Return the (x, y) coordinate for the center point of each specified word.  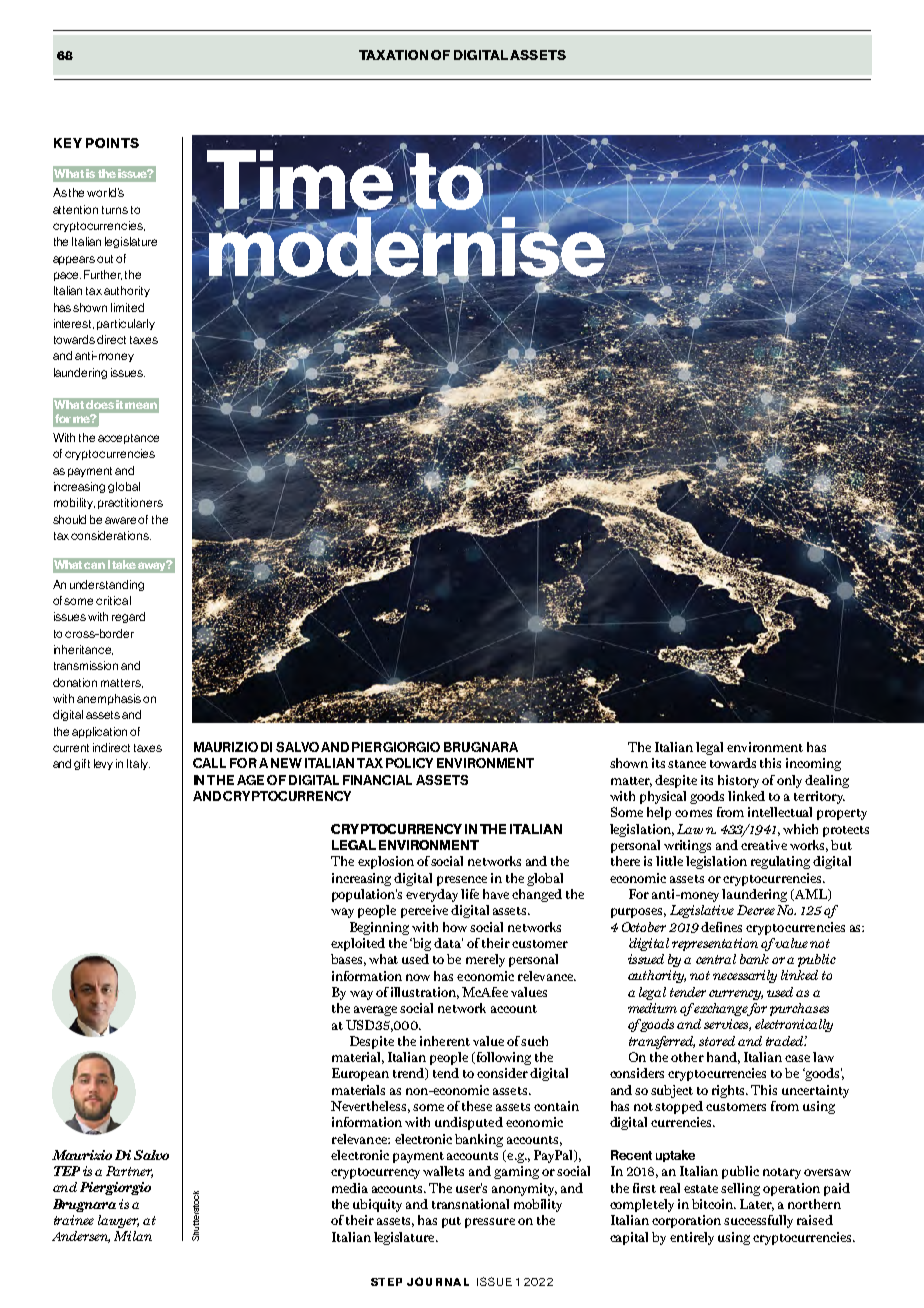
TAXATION (393, 55)
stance (687, 764)
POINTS (112, 143)
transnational (470, 1204)
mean (141, 405)
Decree (756, 910)
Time (300, 180)
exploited (358, 944)
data (448, 943)
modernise (406, 246)
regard (128, 617)
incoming (813, 764)
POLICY (409, 763)
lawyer (118, 1221)
